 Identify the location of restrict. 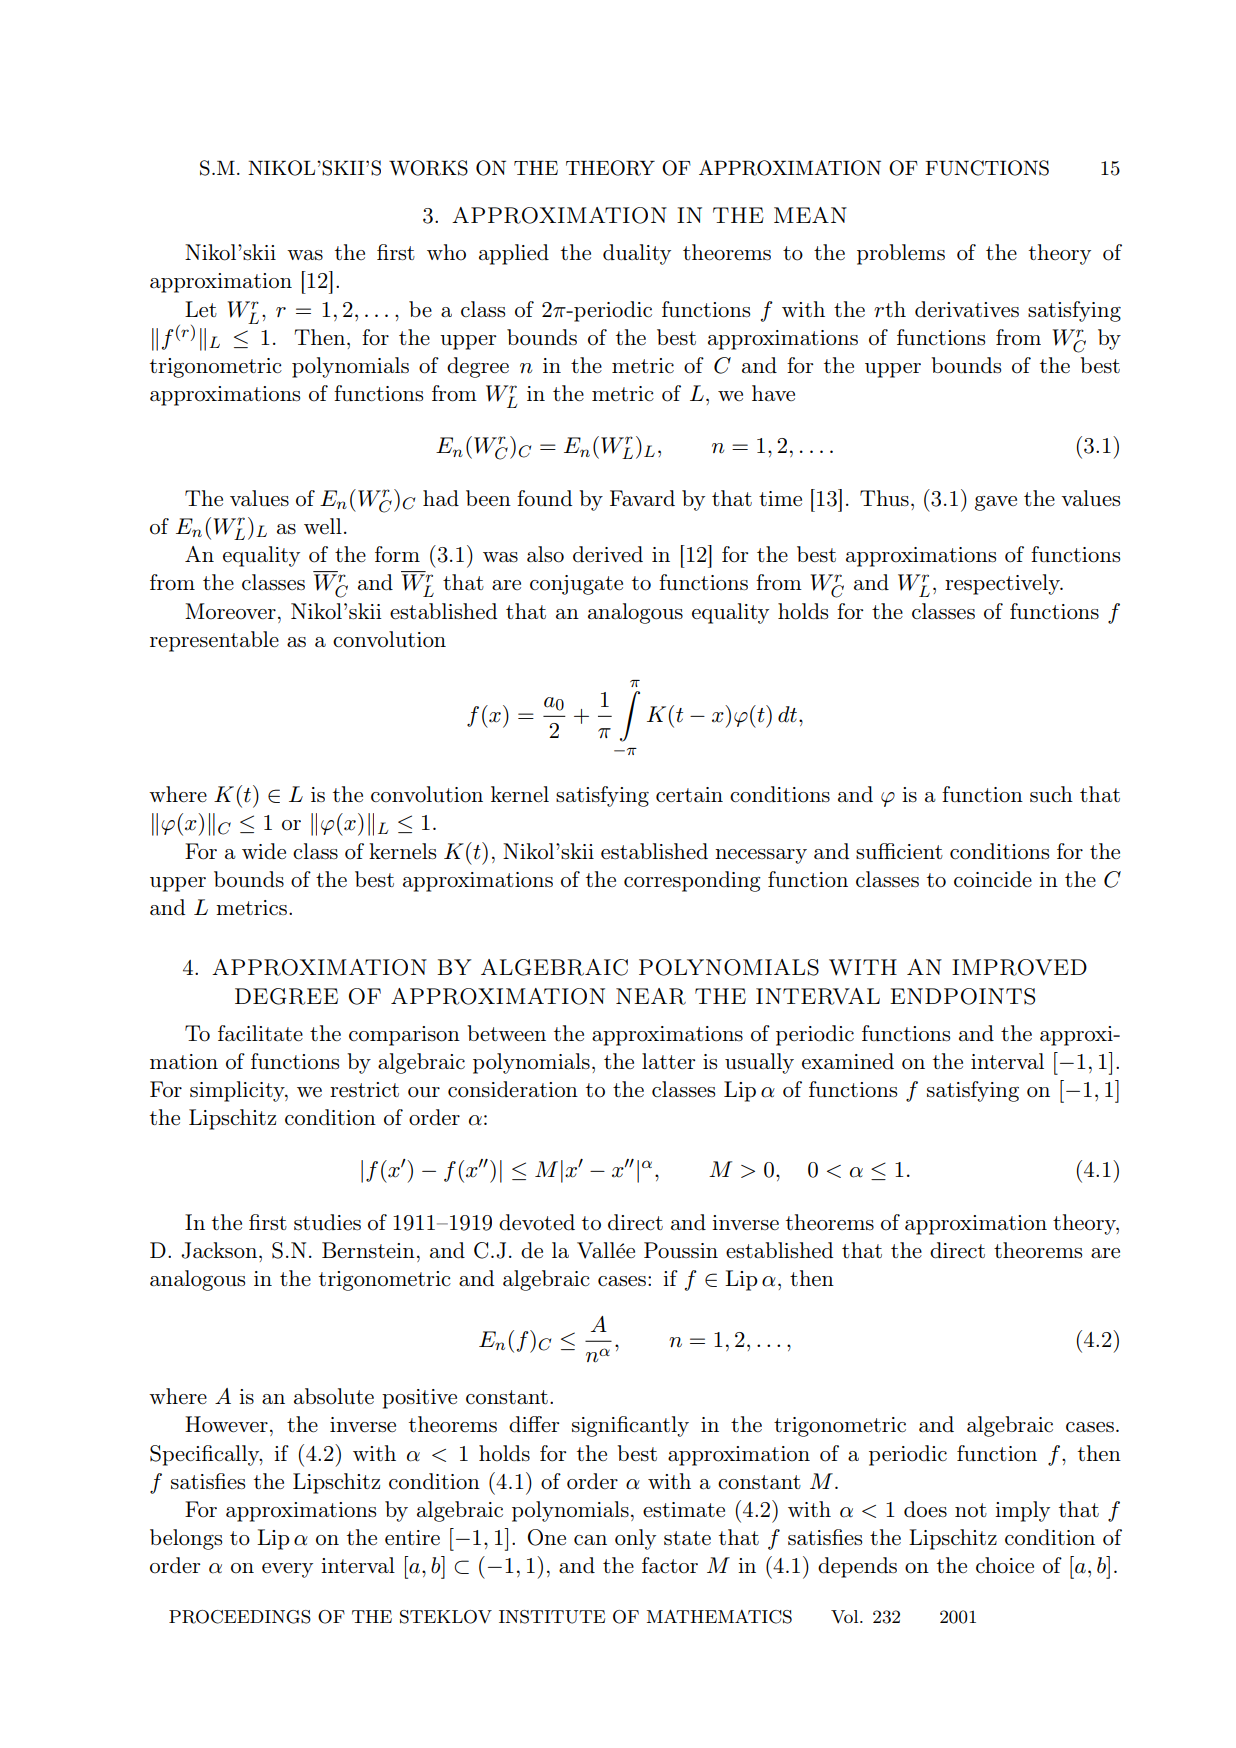
(364, 1089).
